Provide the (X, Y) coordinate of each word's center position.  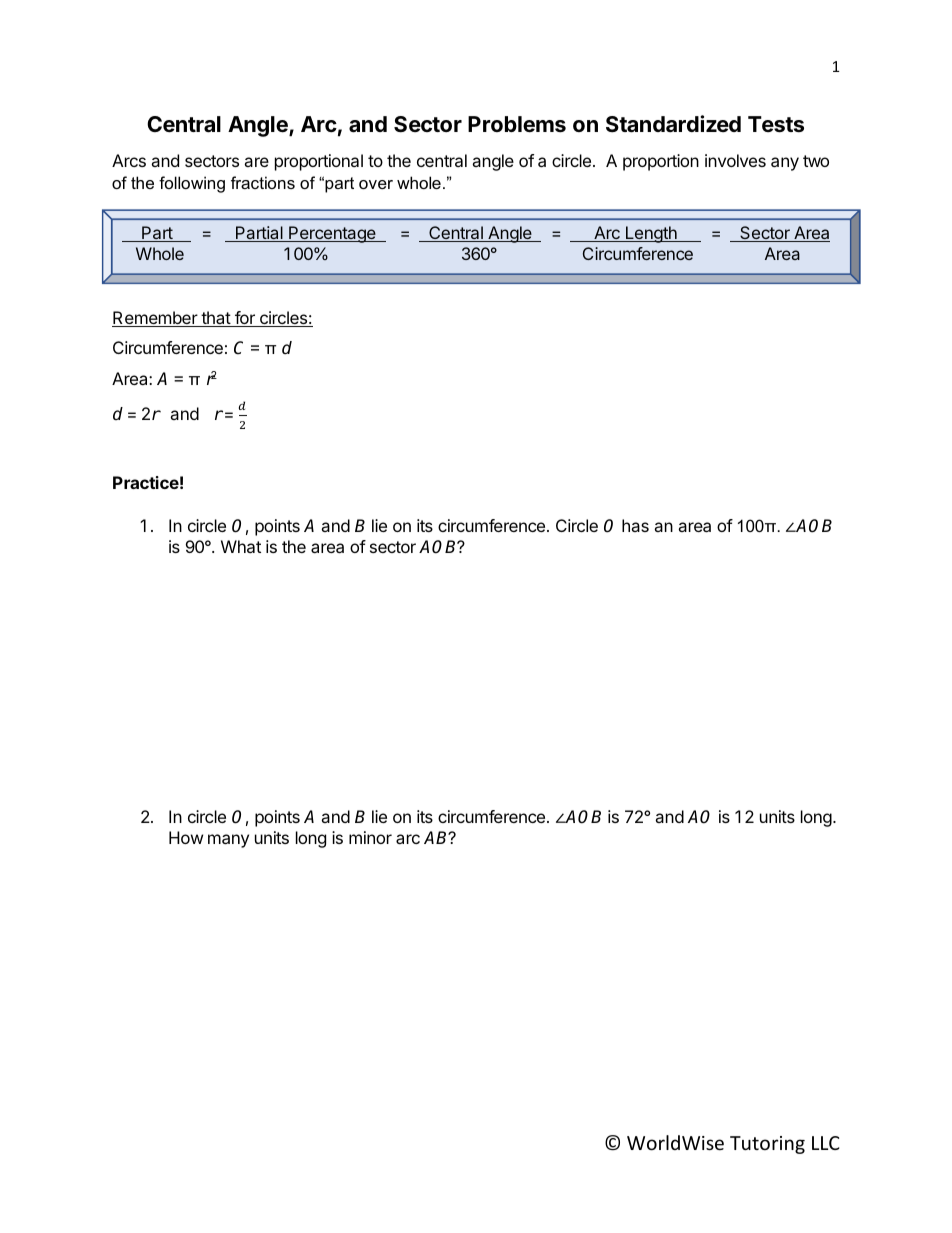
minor (370, 837)
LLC (825, 1143)
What (241, 546)
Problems (517, 124)
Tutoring (767, 1145)
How (186, 837)
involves (735, 160)
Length (651, 234)
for (245, 319)
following (192, 184)
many (228, 841)
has (635, 525)
